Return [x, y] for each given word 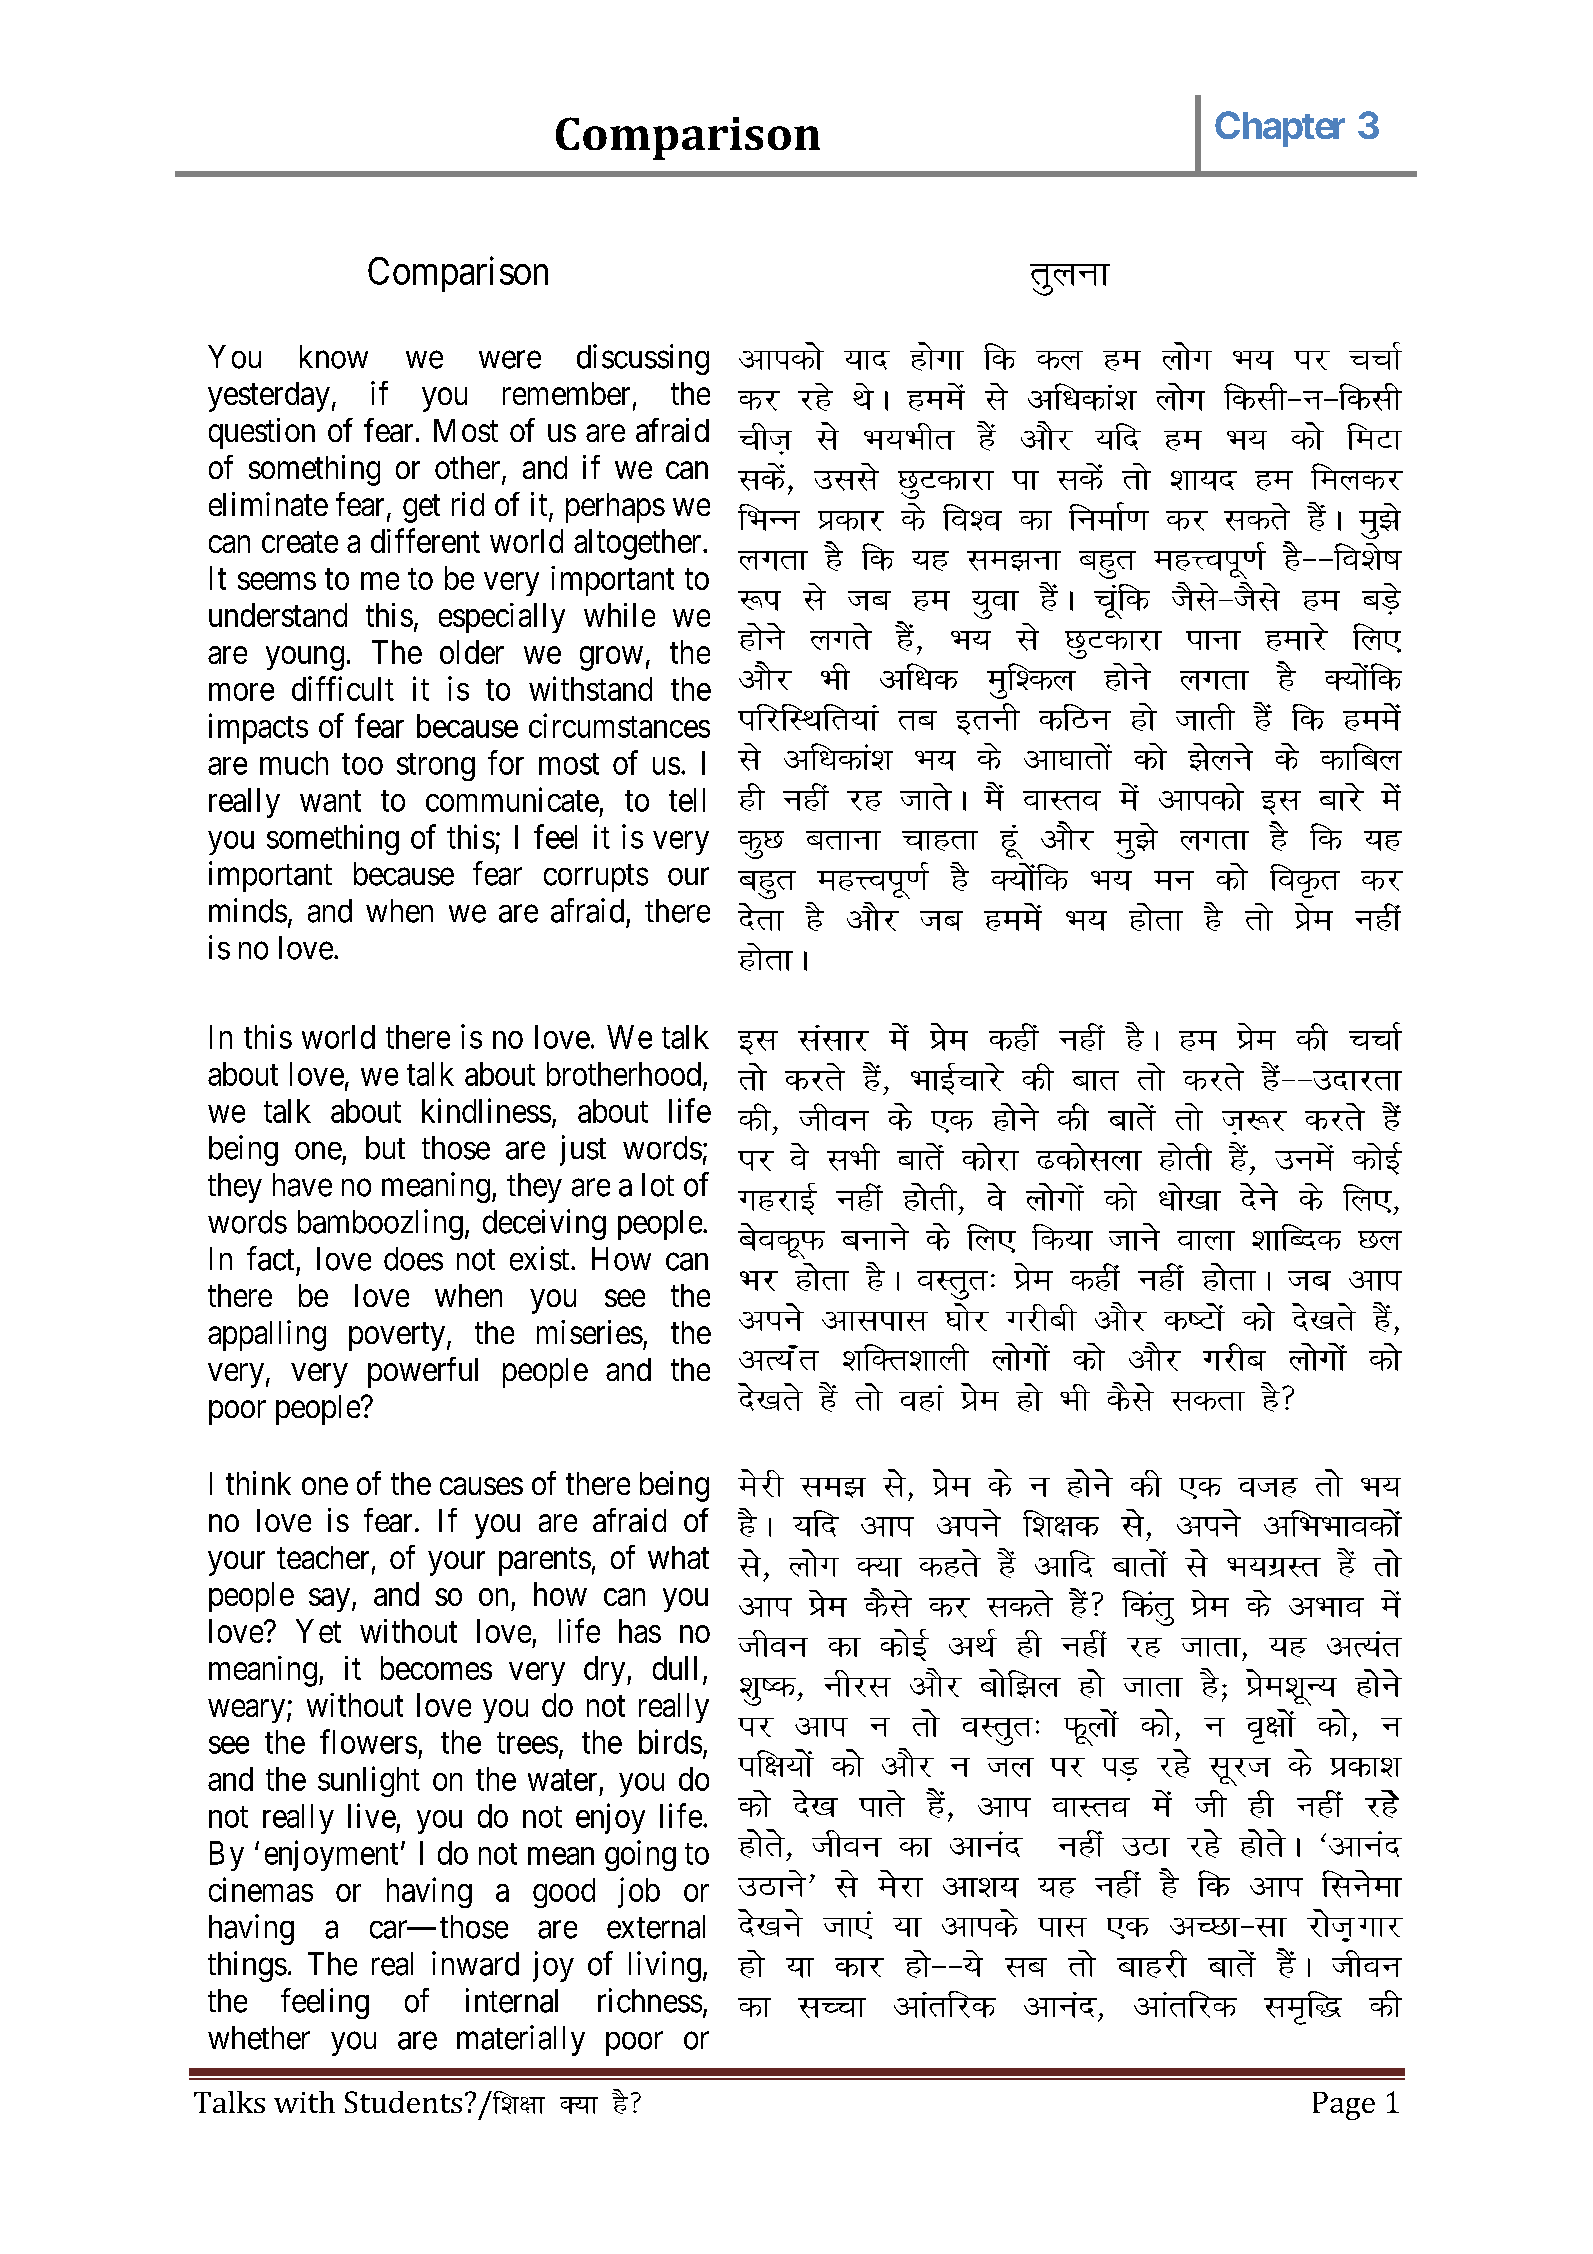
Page [1344, 2106]
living [665, 1966]
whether [259, 2038]
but [385, 1148]
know [334, 357]
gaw [1011, 842]
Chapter [1280, 129]
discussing [643, 359]
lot [658, 1185]
